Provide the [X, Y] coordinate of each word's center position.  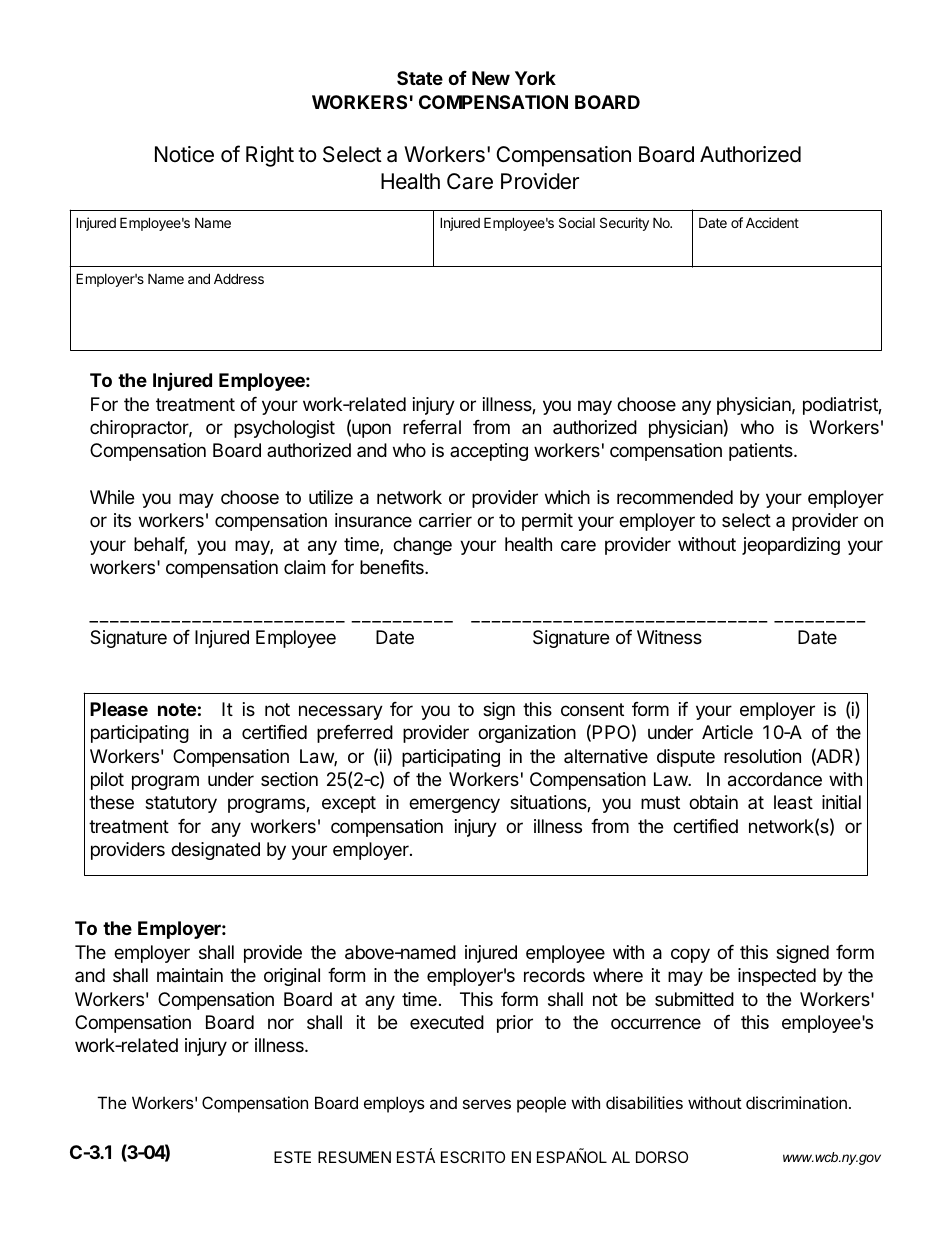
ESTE [292, 1157]
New [491, 78]
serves [487, 1104]
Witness [669, 637]
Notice [184, 154]
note [177, 709]
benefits [393, 567]
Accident [772, 222]
